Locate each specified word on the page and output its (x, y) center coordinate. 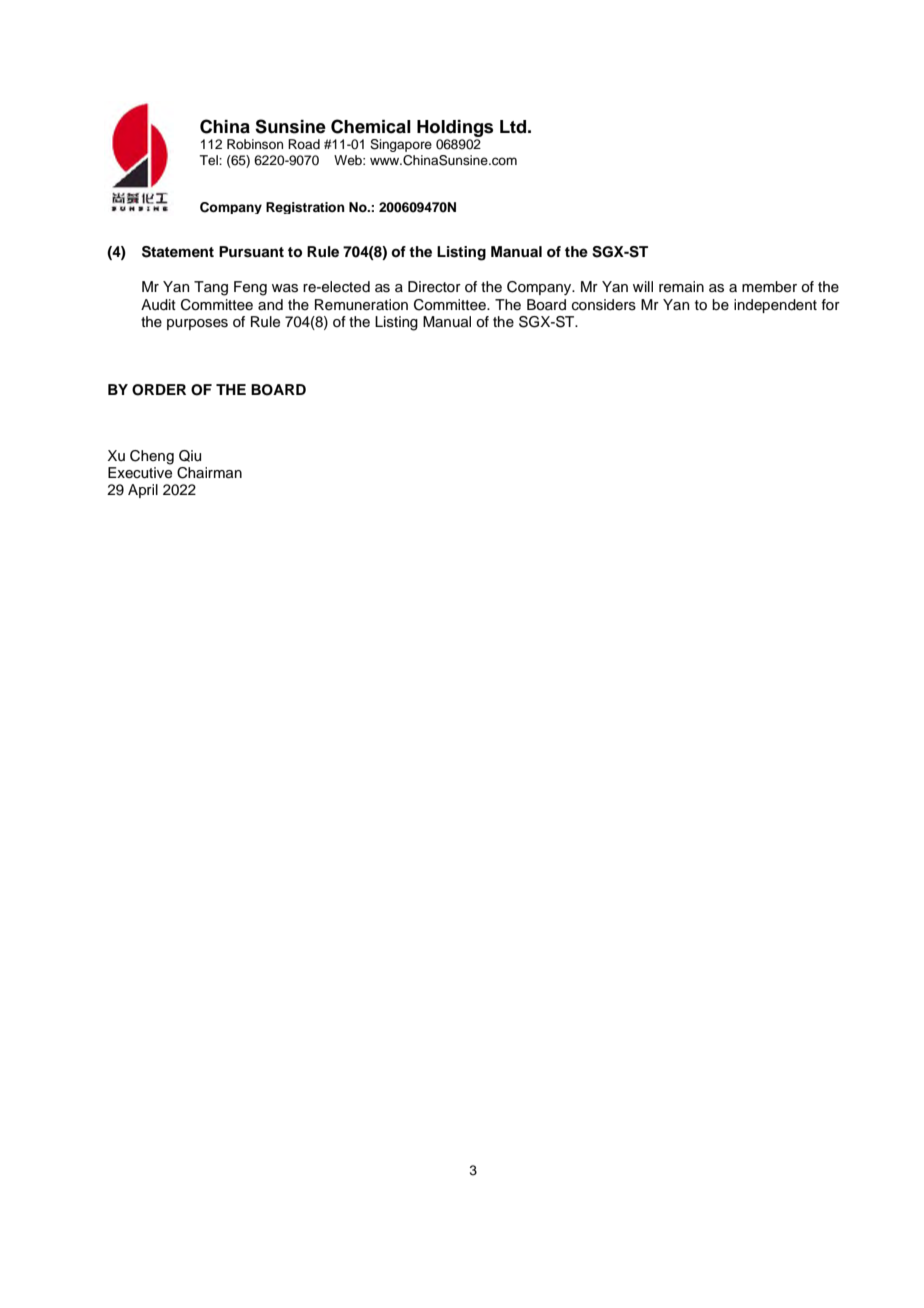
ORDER (159, 390)
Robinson (255, 144)
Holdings (455, 128)
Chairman (209, 473)
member (769, 287)
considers (604, 305)
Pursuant (251, 252)
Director (434, 287)
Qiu (190, 456)
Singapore (401, 145)
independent (775, 306)
